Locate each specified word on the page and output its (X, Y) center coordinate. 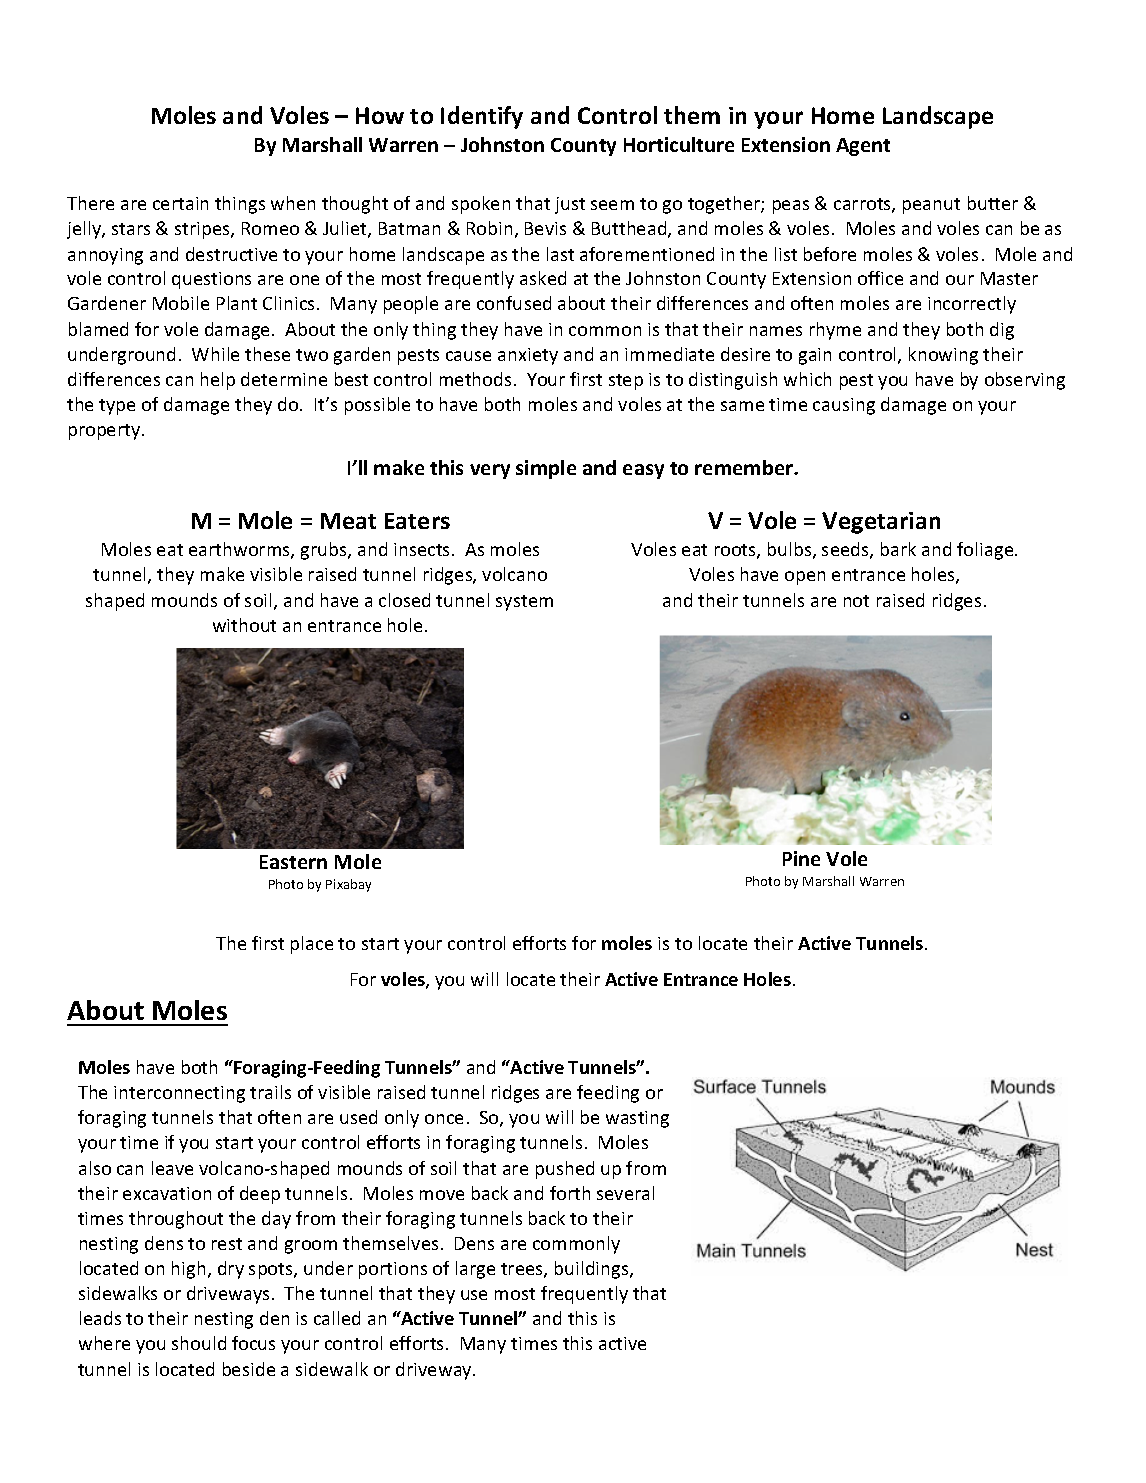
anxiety (528, 356)
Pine (801, 858)
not (856, 601)
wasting (637, 1119)
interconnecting (179, 1094)
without (244, 625)
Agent (863, 147)
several (625, 1193)
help (218, 381)
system (524, 603)
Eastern (293, 862)
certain (180, 203)
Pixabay (348, 885)
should (199, 1343)
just (570, 205)
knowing (943, 356)
